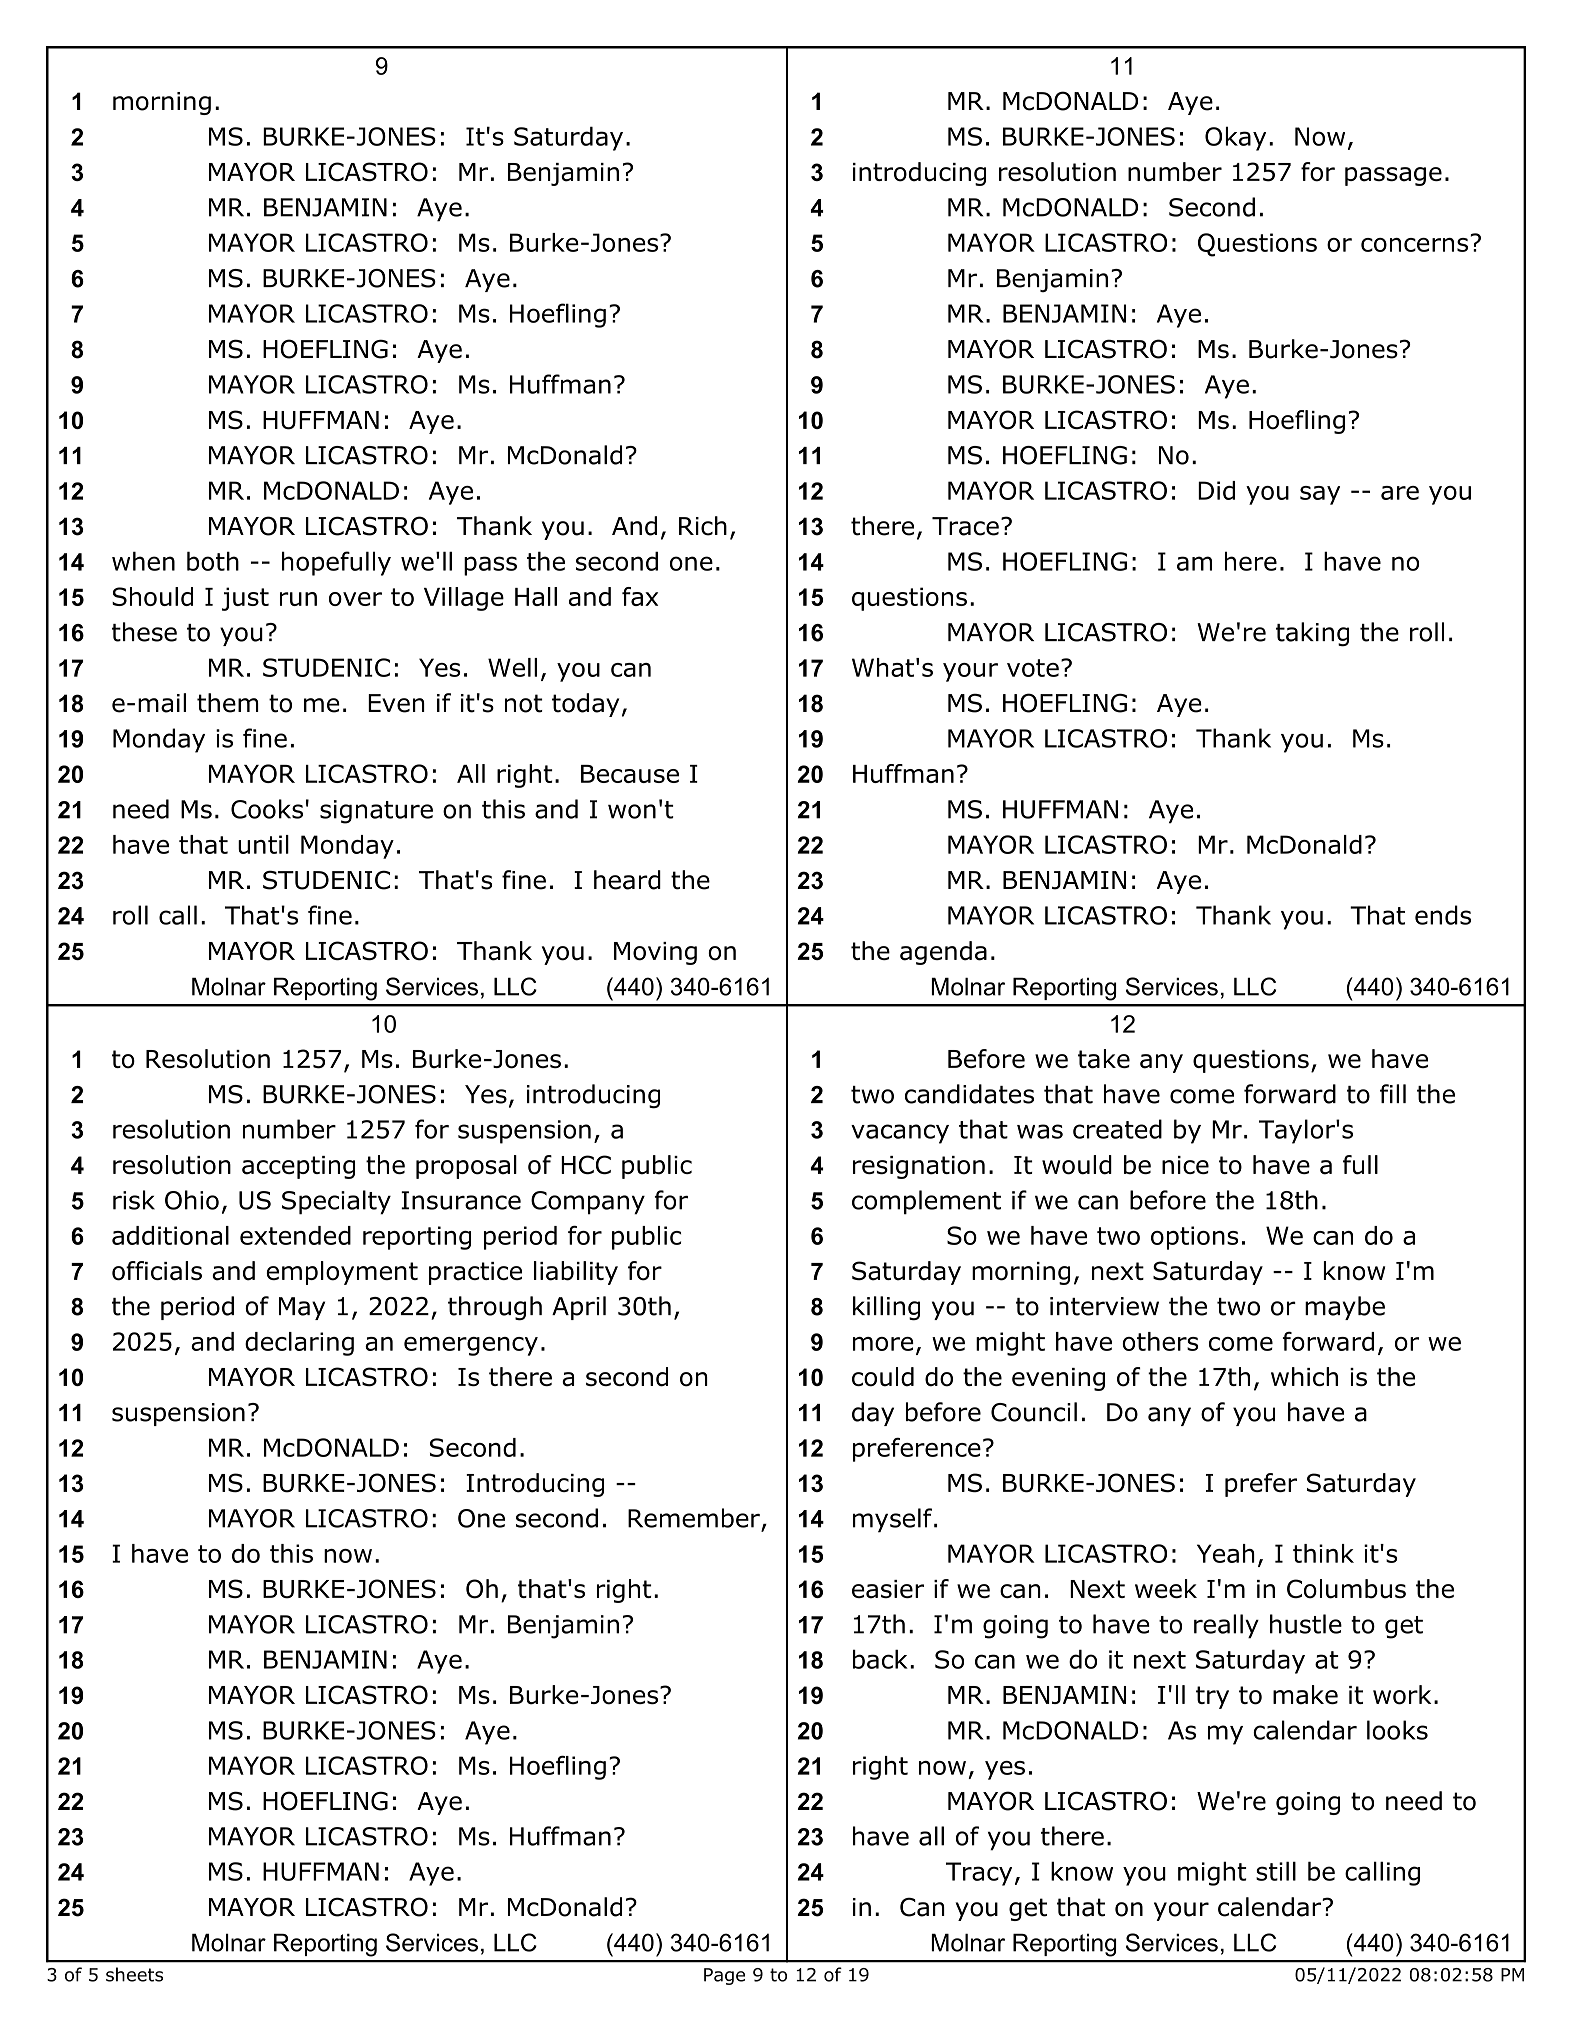 Image resolution: width=1572 pixels, height=2034 pixels. Describe the element at coordinates (298, 599) in the document. I see `run` at that location.
